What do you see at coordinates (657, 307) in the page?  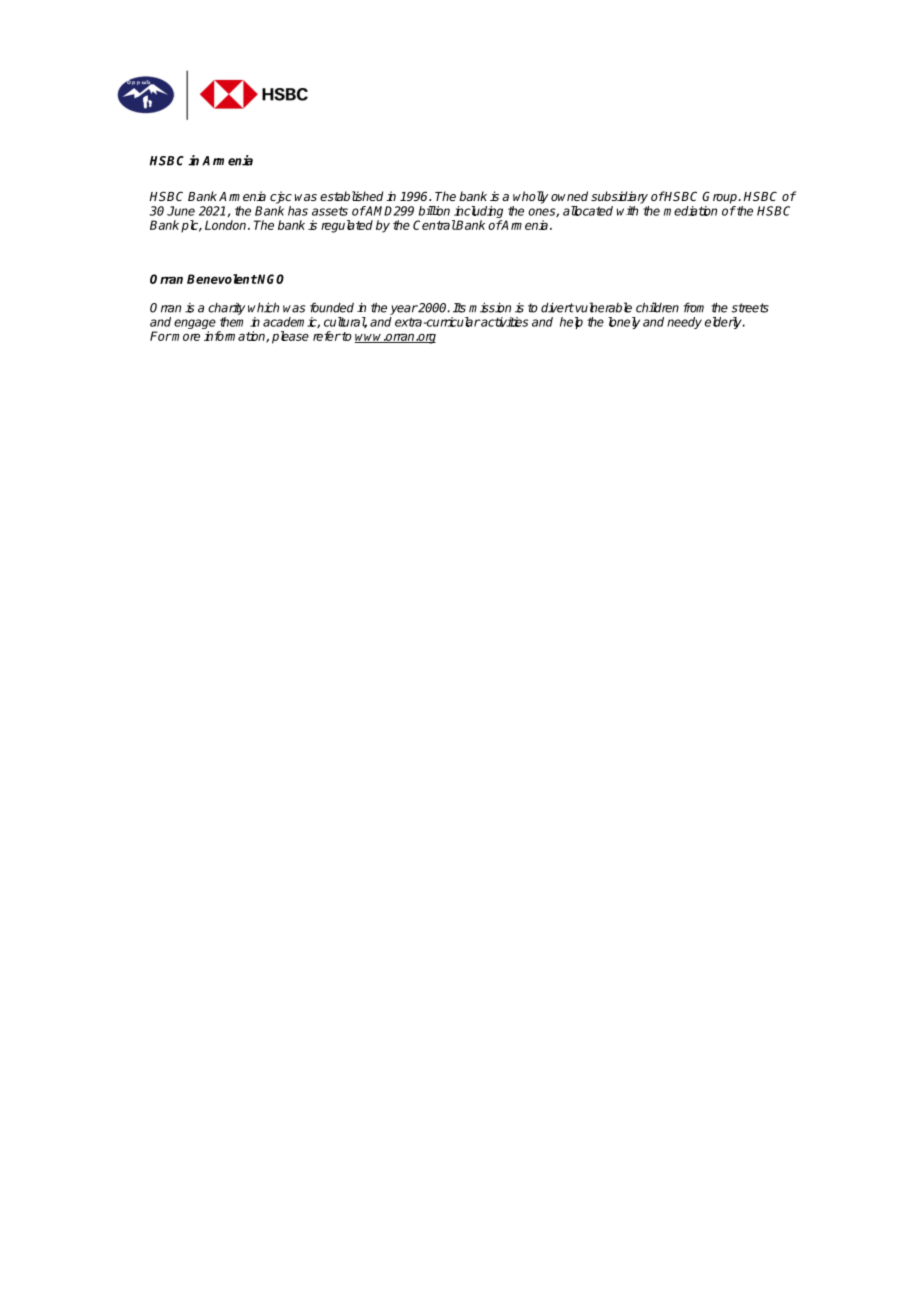 I see `children` at bounding box center [657, 307].
